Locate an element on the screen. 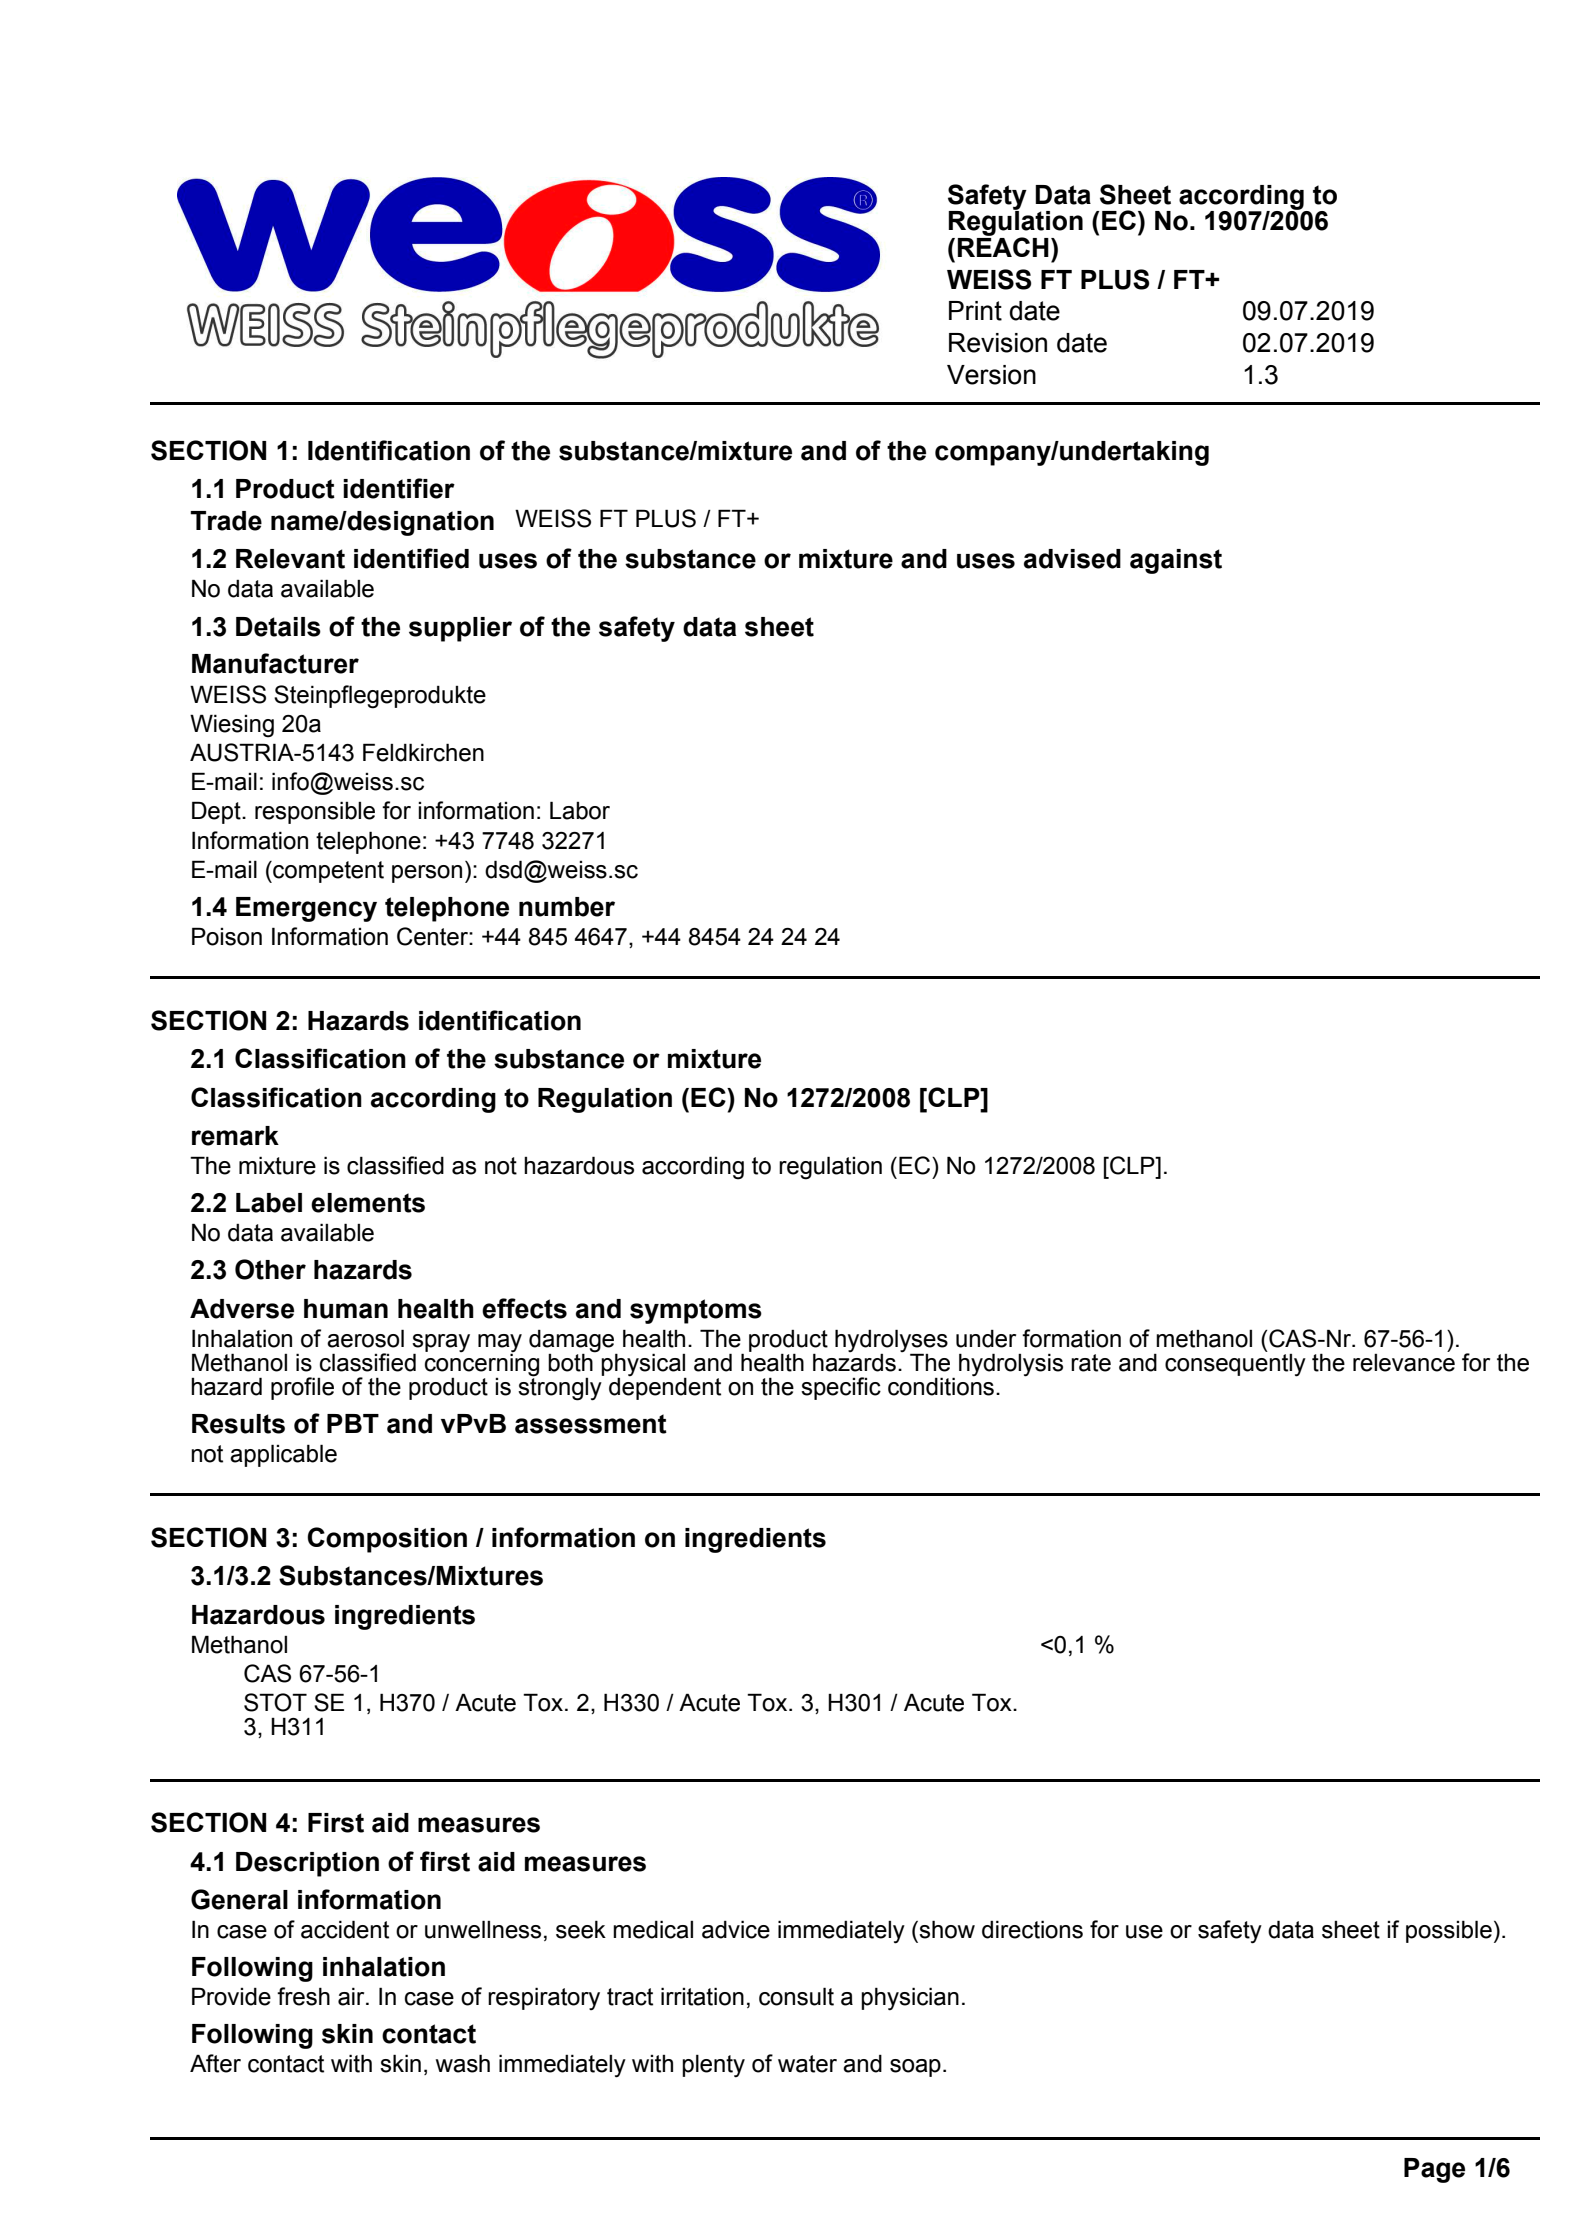 Image resolution: width=1580 pixels, height=2235 pixels. identifier is located at coordinates (399, 488).
